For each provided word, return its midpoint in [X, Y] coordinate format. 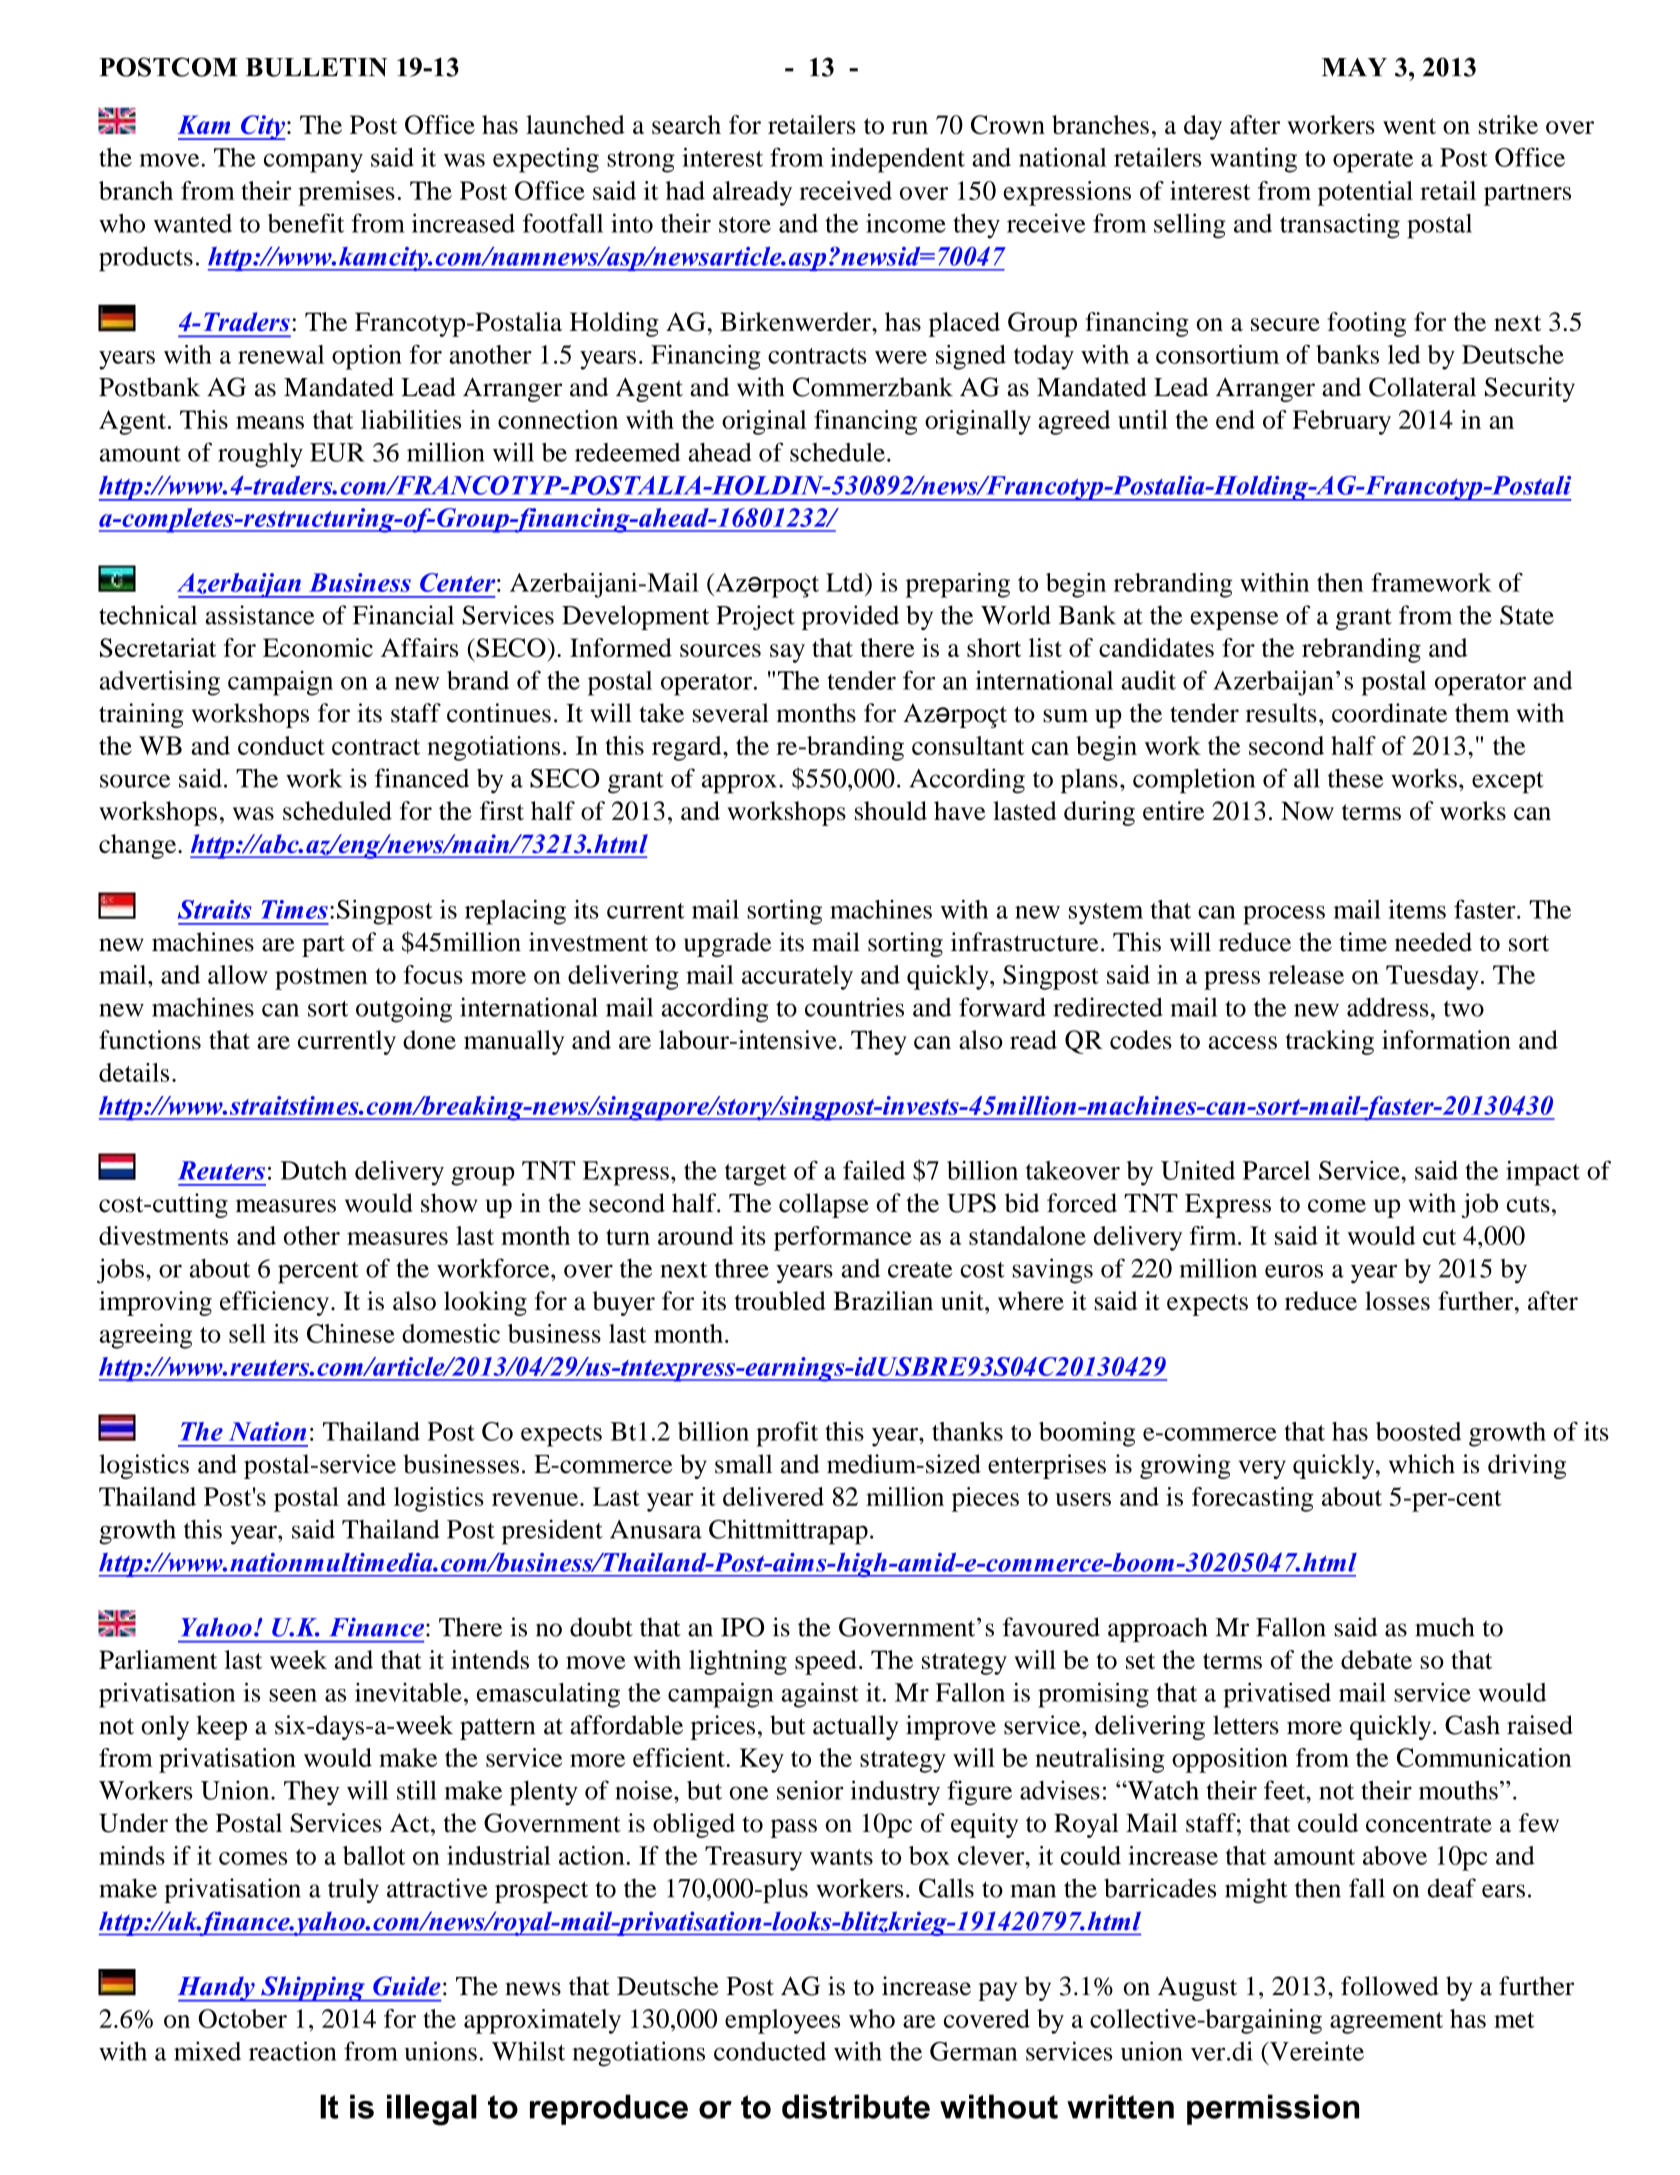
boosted [1418, 1431]
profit [787, 1434]
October [243, 2018]
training [141, 715]
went [1409, 126]
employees [782, 2021]
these [1355, 778]
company [313, 163]
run [910, 127]
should [891, 810]
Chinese [351, 1333]
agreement [1386, 2023]
